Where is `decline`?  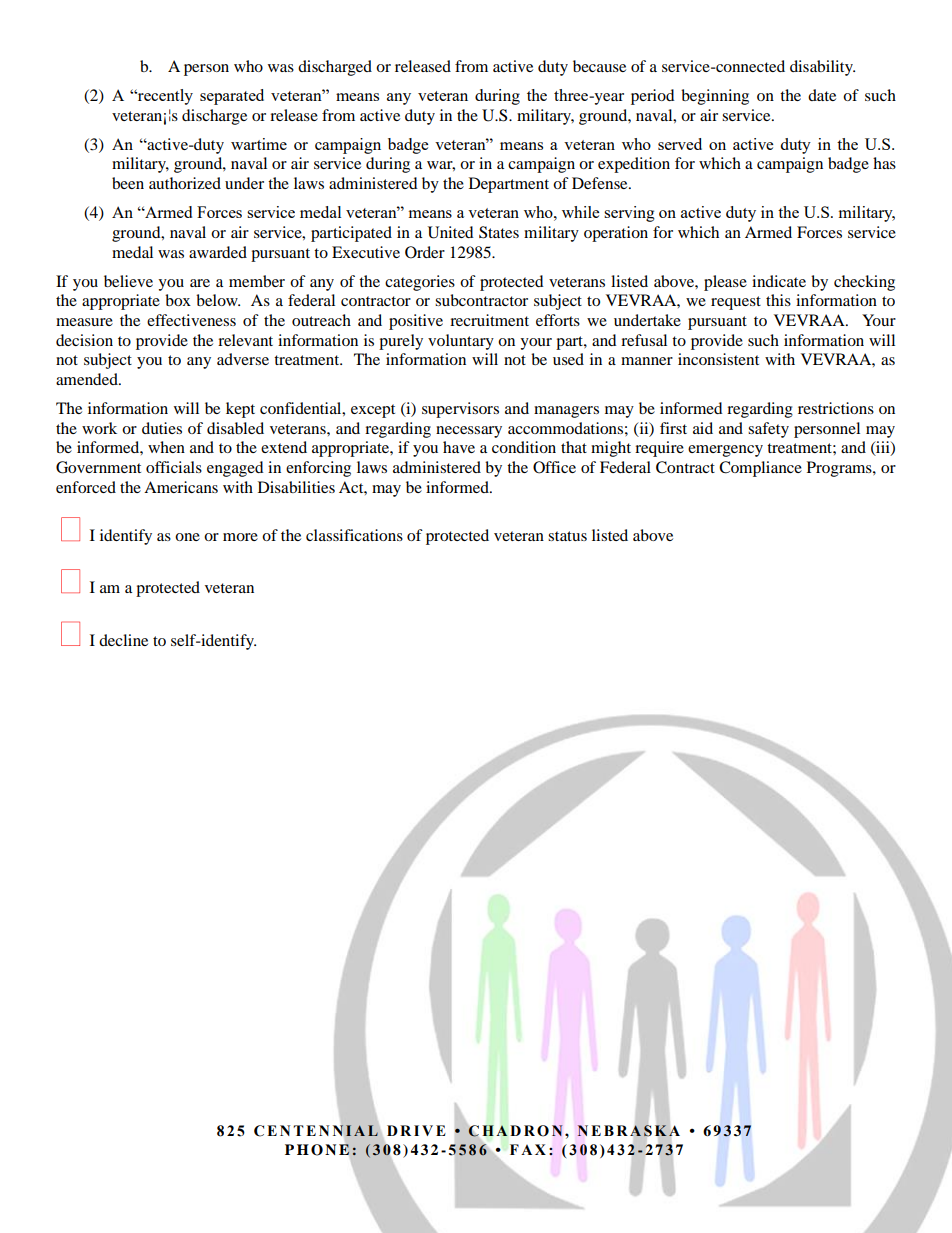 decline is located at coordinates (123, 640).
